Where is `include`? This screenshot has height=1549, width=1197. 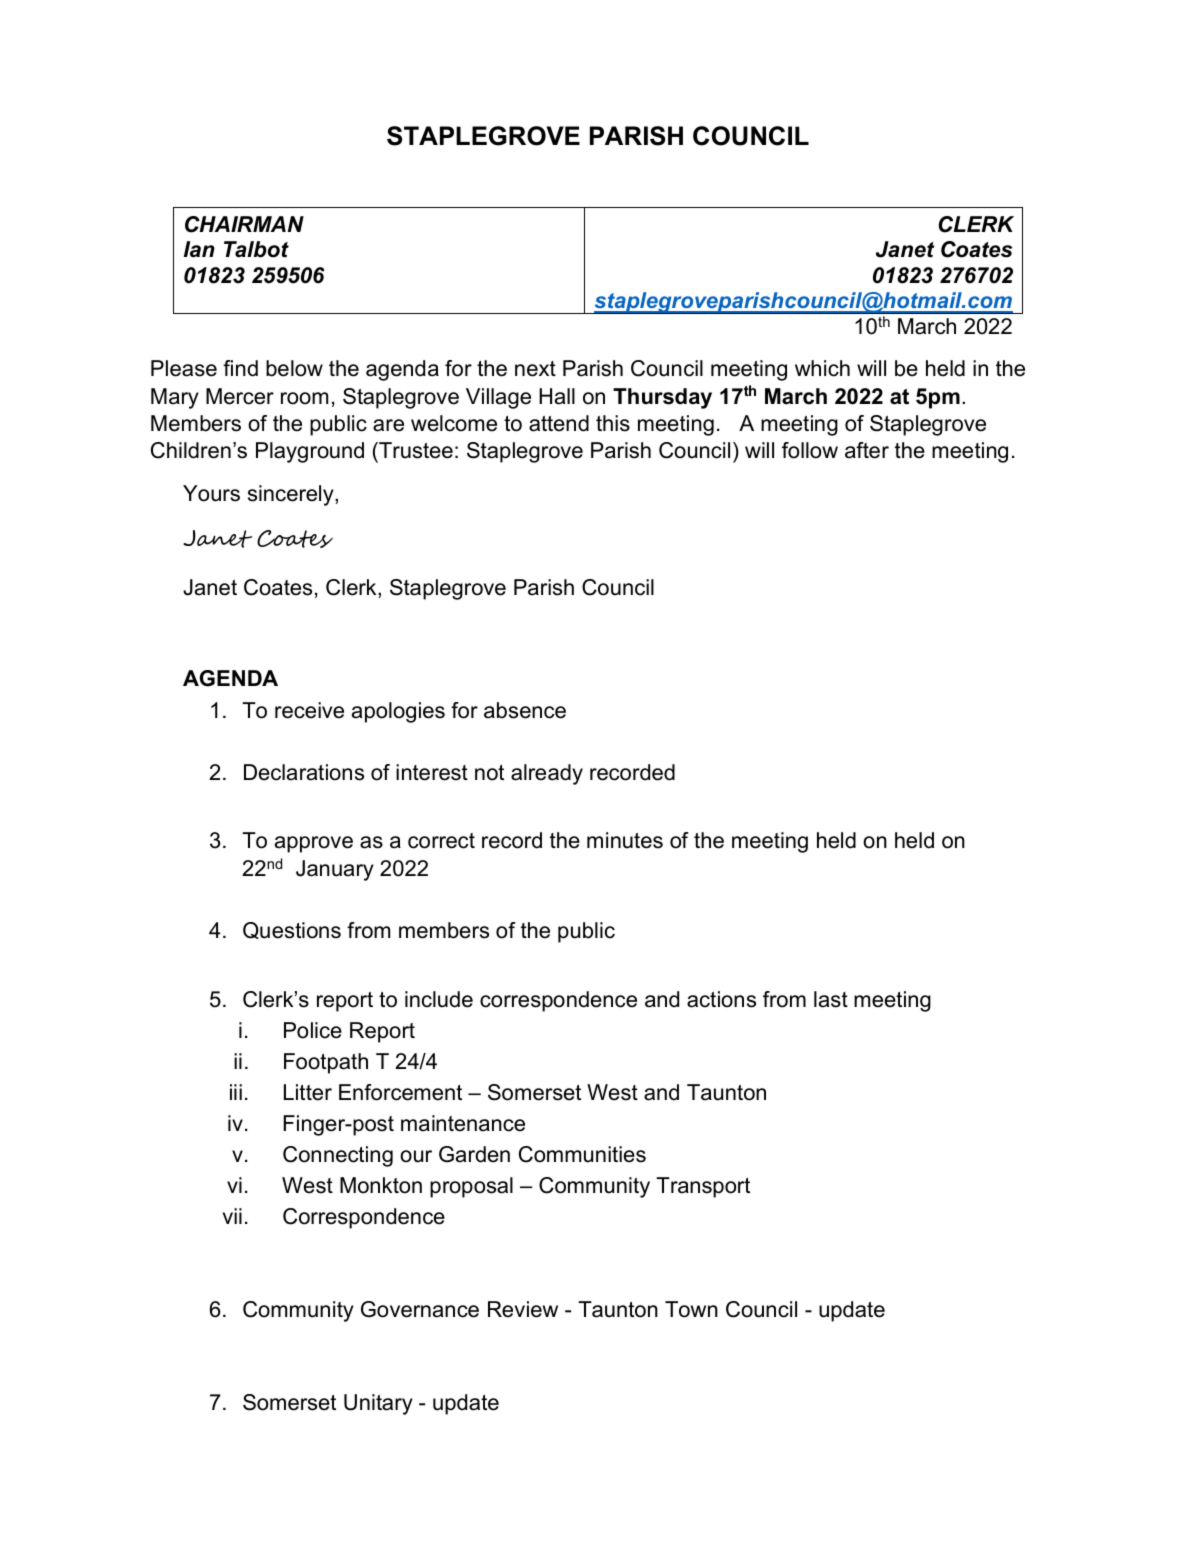
include is located at coordinates (439, 999).
